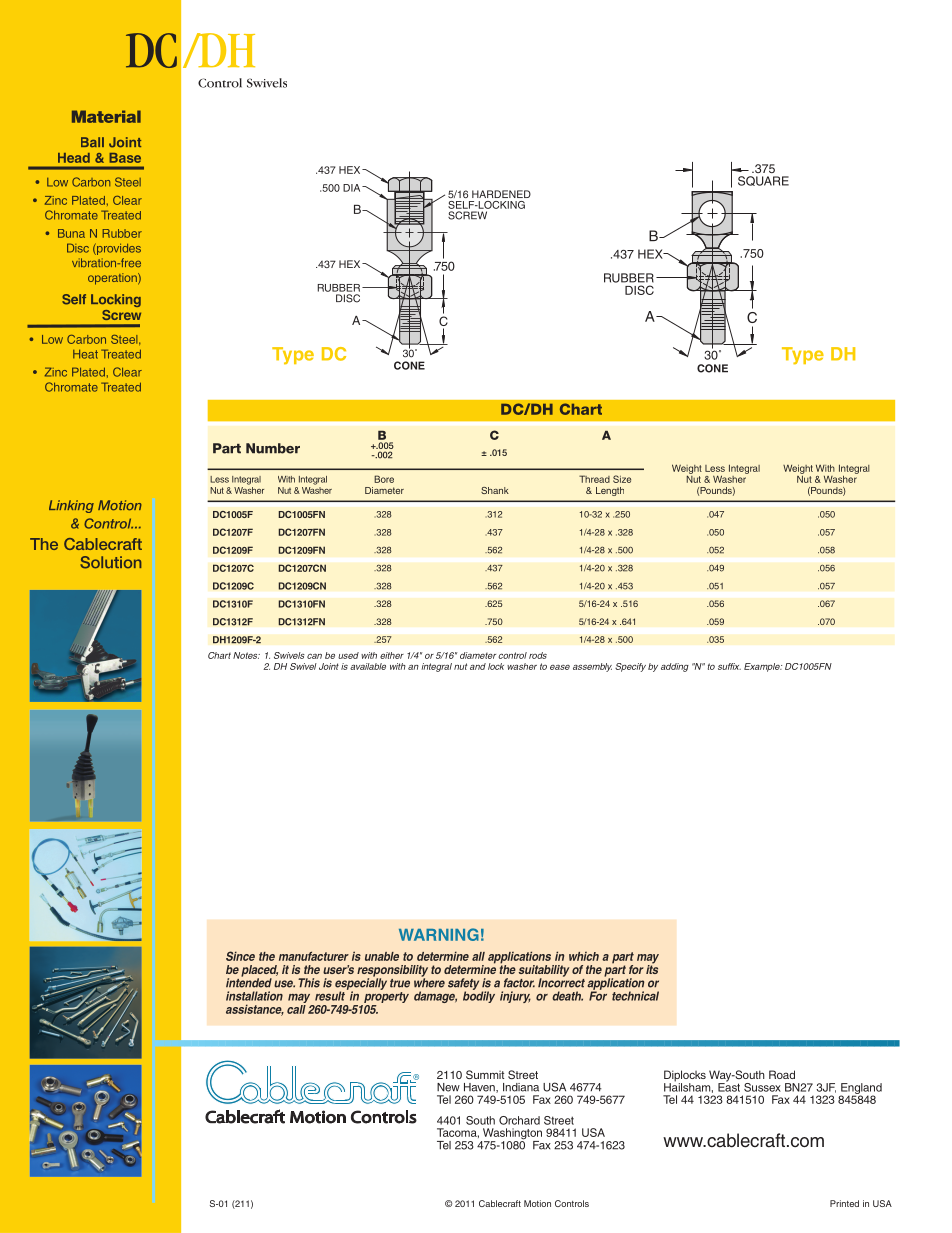 The width and height of the image is (952, 1233). Describe the element at coordinates (448, 1087) in the image. I see `New` at that location.
